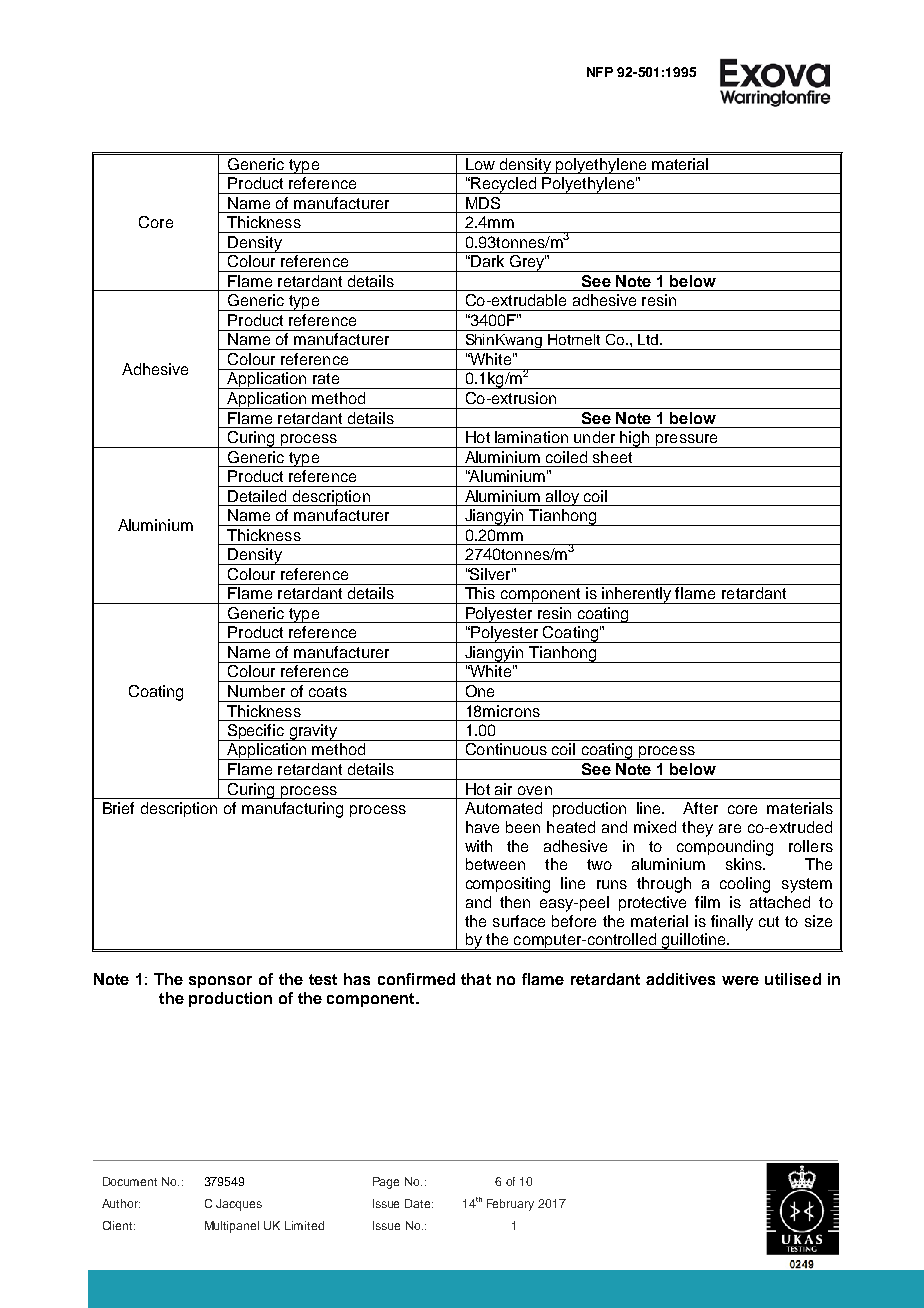  What do you see at coordinates (527, 263) in the document?
I see `Grey` at bounding box center [527, 263].
